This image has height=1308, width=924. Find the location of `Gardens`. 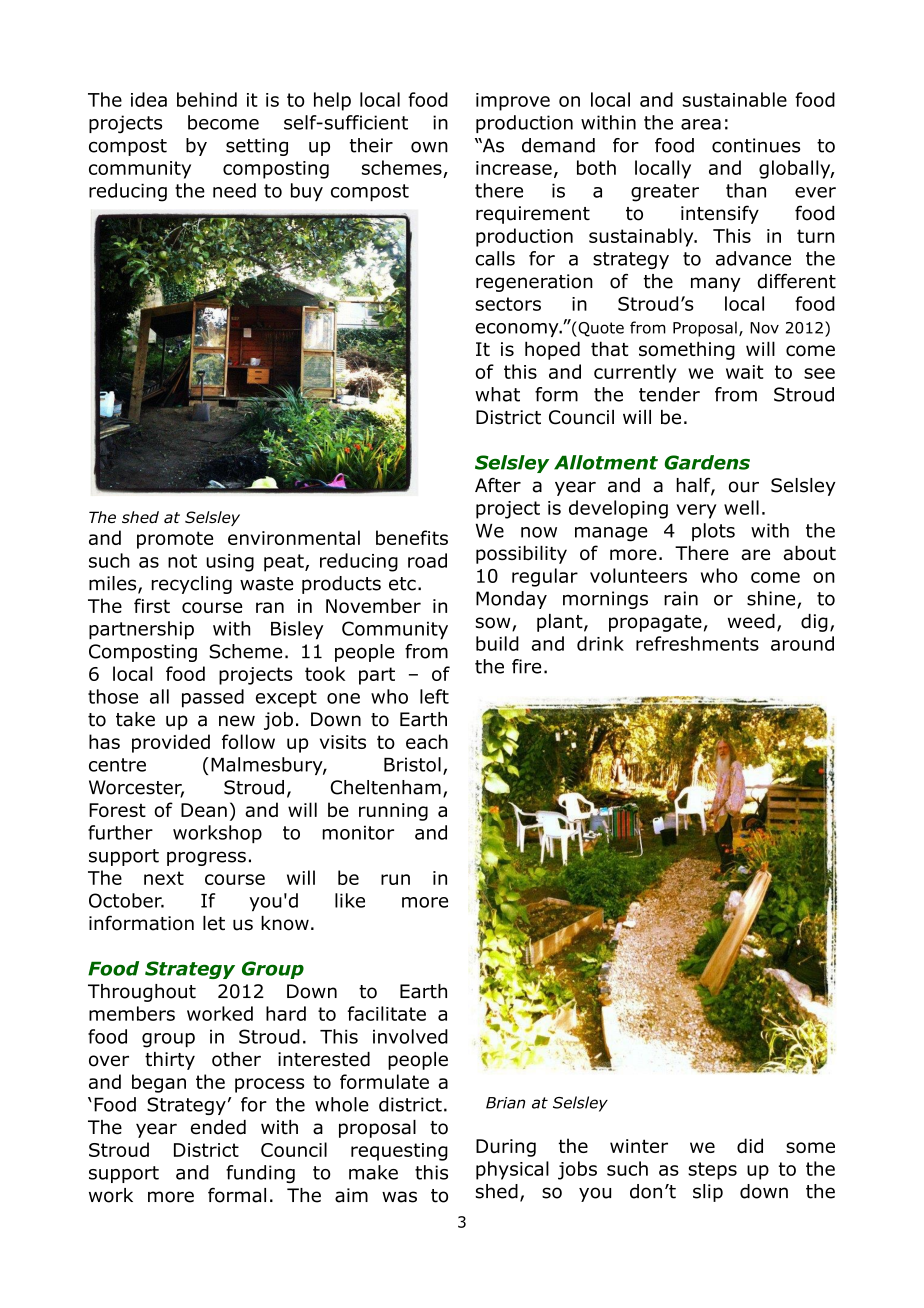

Gardens is located at coordinates (707, 462).
